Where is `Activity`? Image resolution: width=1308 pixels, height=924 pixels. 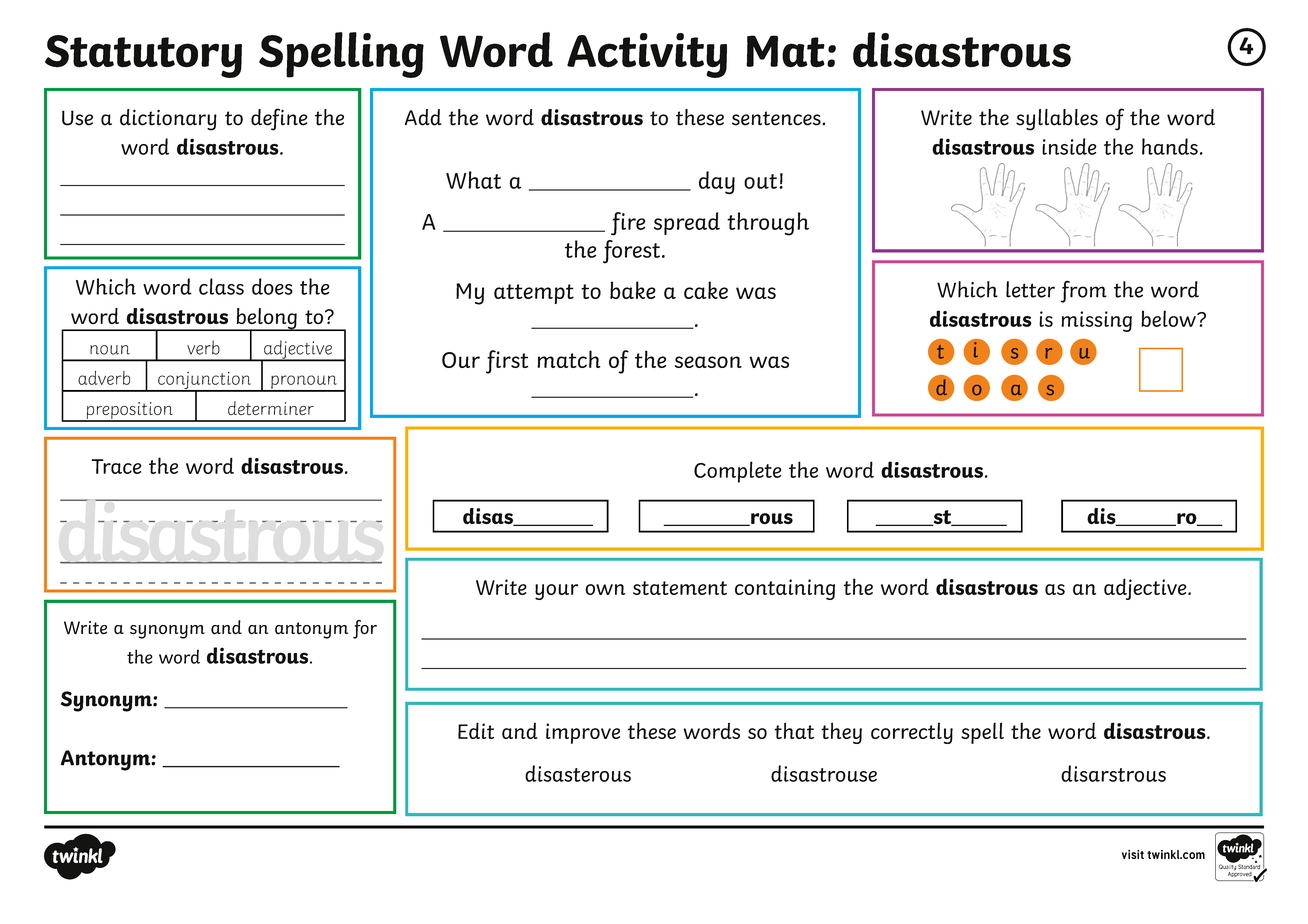
Activity is located at coordinates (647, 55).
